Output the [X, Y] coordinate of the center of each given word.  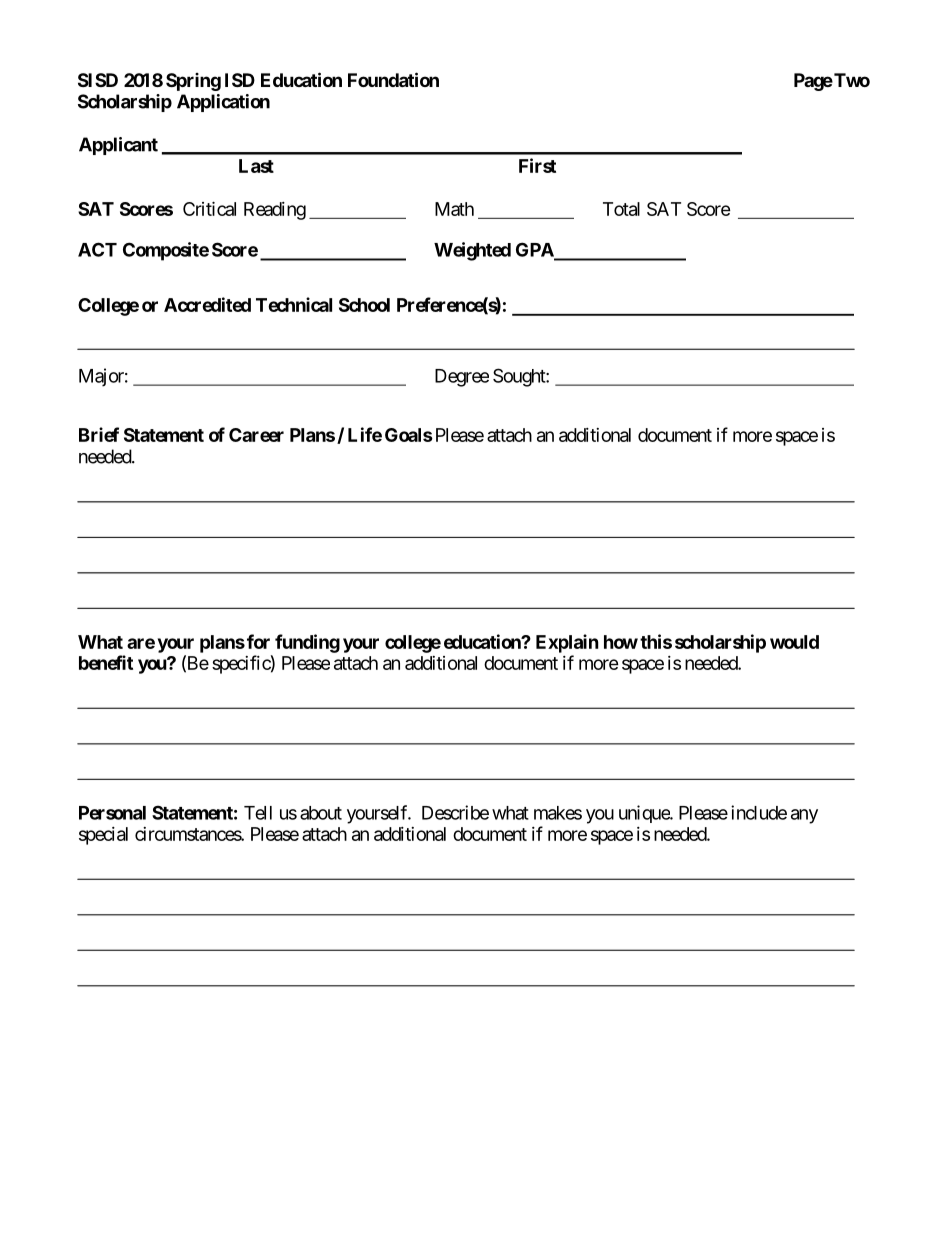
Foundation [393, 79]
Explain [567, 643]
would [794, 642]
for [258, 641]
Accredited [207, 304]
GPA [536, 250]
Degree [462, 378]
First [537, 165]
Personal [112, 813]
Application [223, 103]
